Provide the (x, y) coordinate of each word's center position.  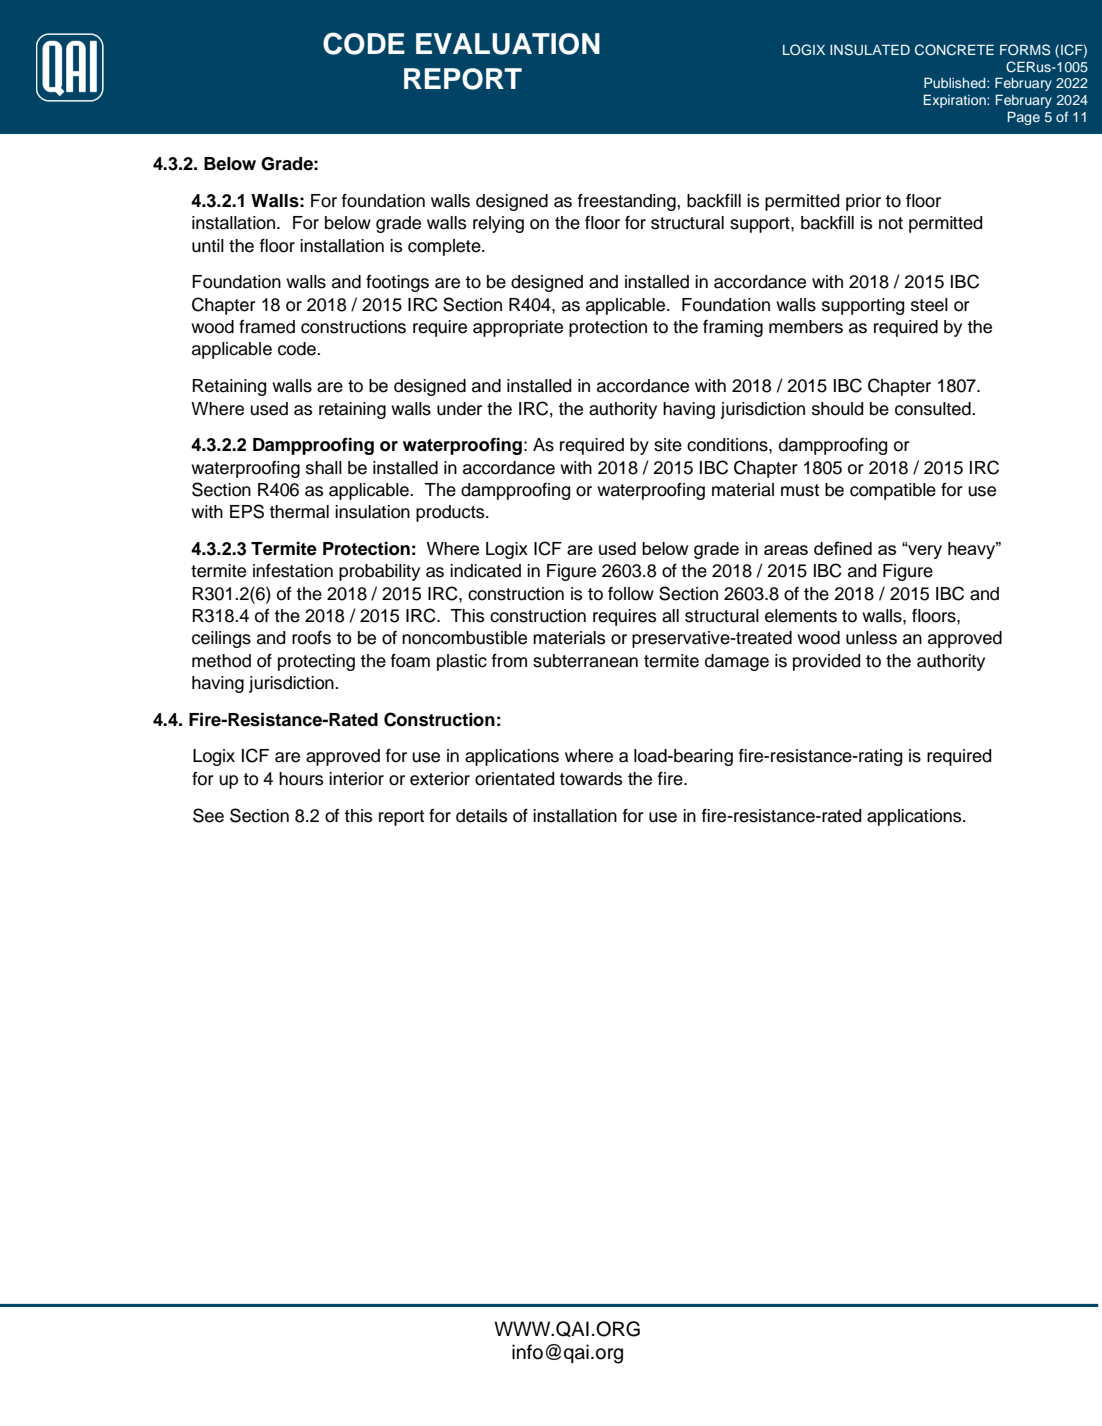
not (891, 223)
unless (871, 638)
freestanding (627, 202)
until (208, 246)
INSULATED (870, 50)
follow (631, 594)
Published (956, 82)
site (668, 445)
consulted (934, 409)
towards (590, 779)
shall (324, 468)
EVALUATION (508, 44)
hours (301, 779)
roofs (311, 638)
